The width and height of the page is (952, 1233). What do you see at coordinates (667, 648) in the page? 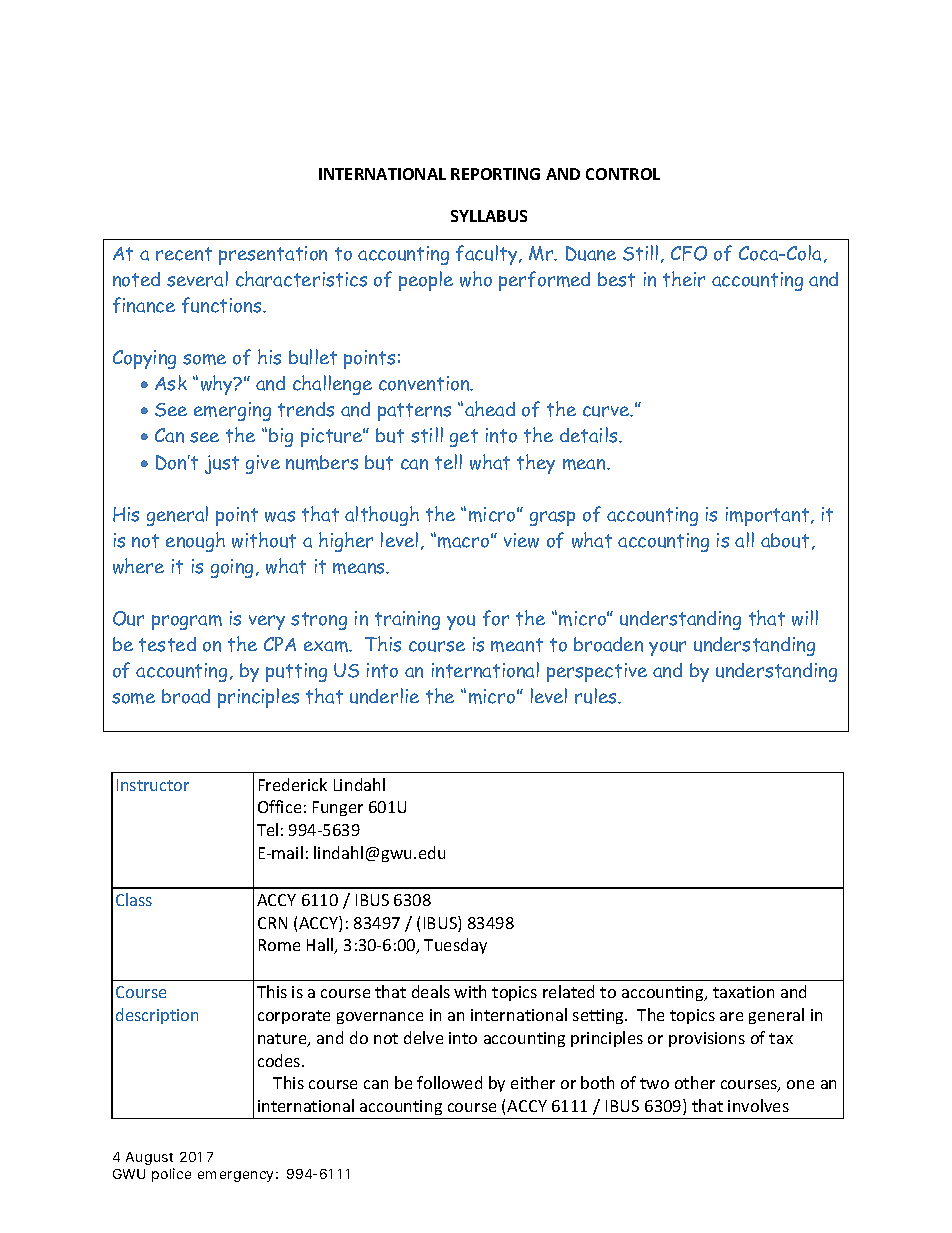
I see `your` at bounding box center [667, 648].
